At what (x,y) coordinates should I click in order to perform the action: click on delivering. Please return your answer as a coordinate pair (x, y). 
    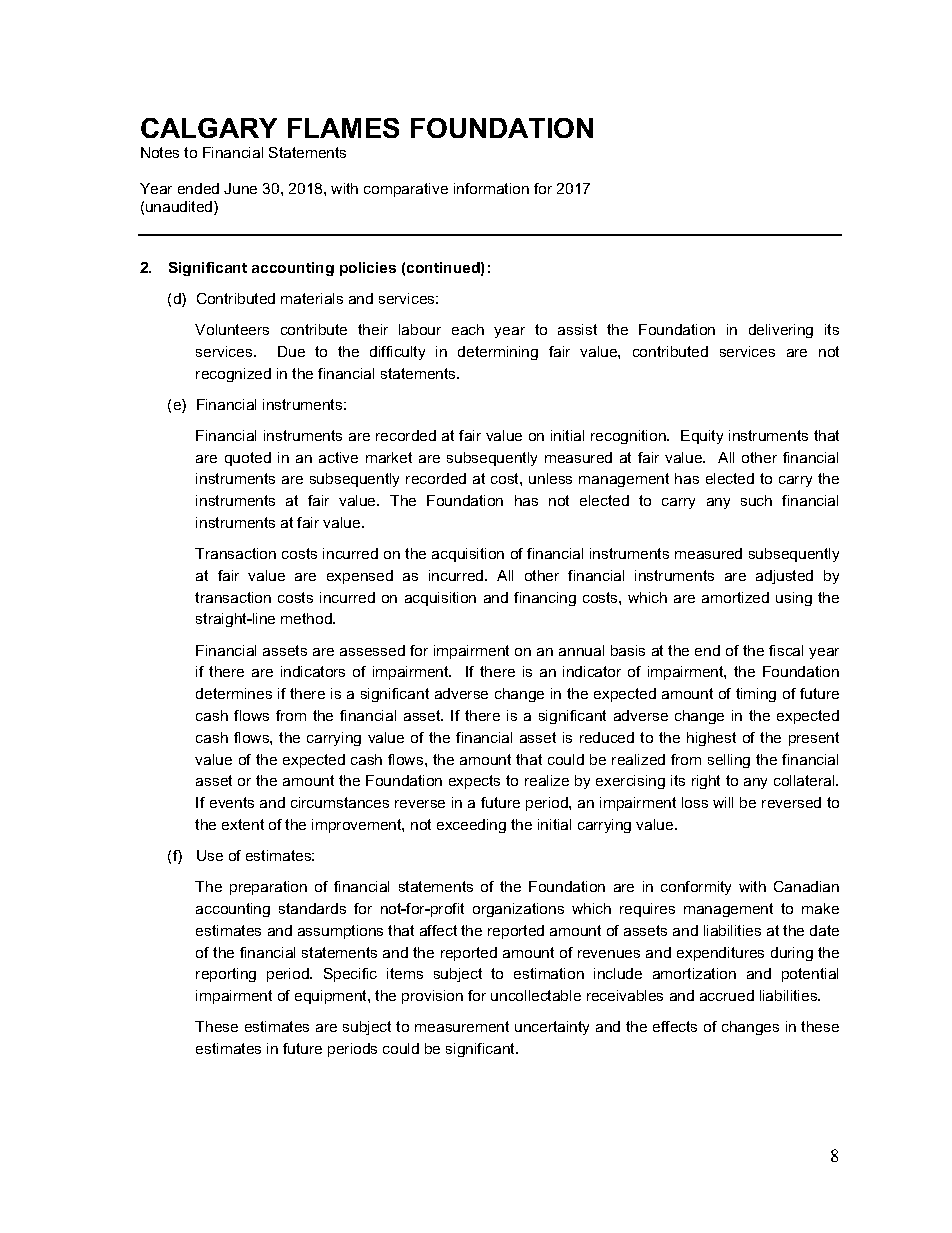
    Looking at the image, I should click on (781, 331).
